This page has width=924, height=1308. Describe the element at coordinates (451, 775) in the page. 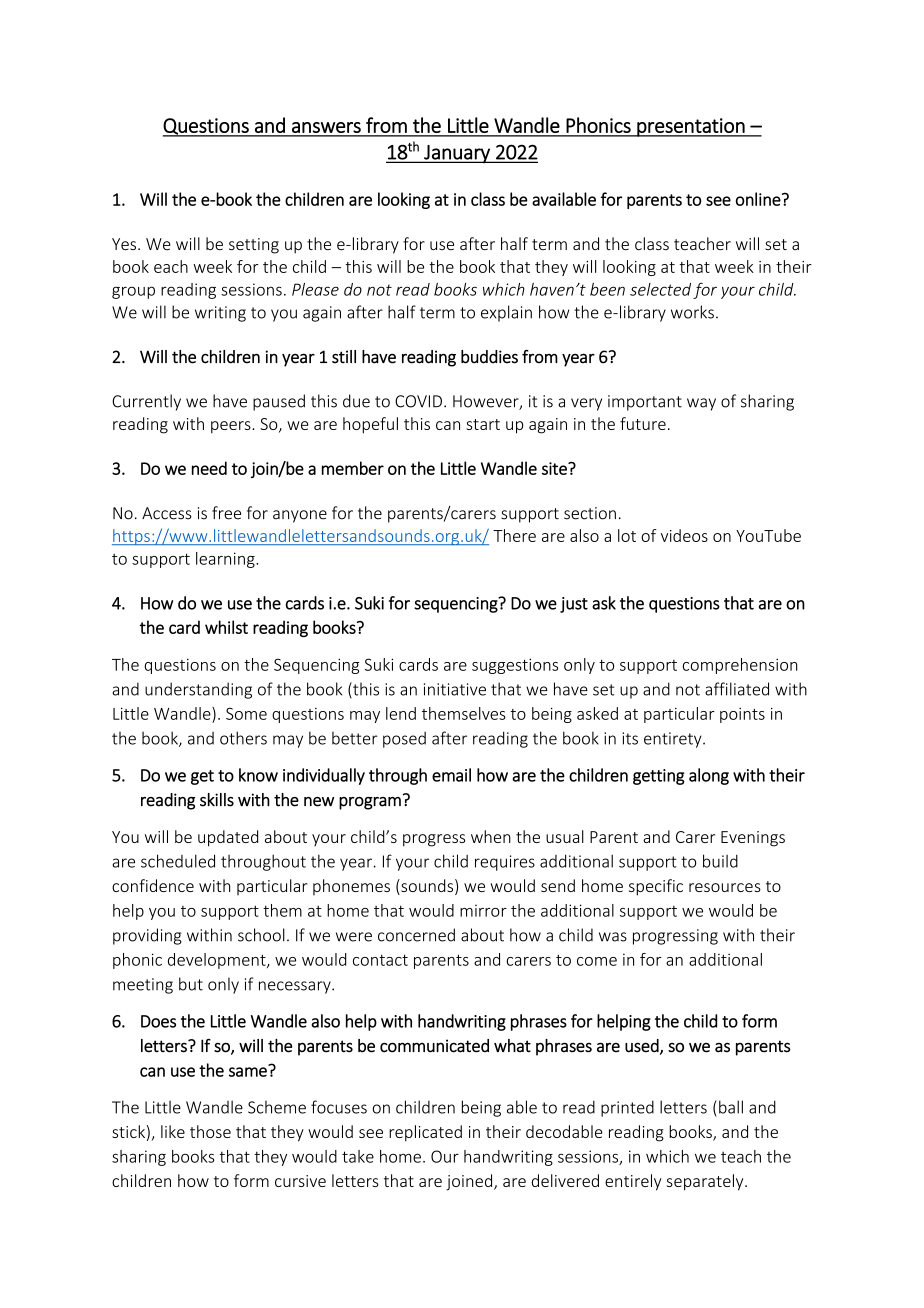

I see `email` at that location.
